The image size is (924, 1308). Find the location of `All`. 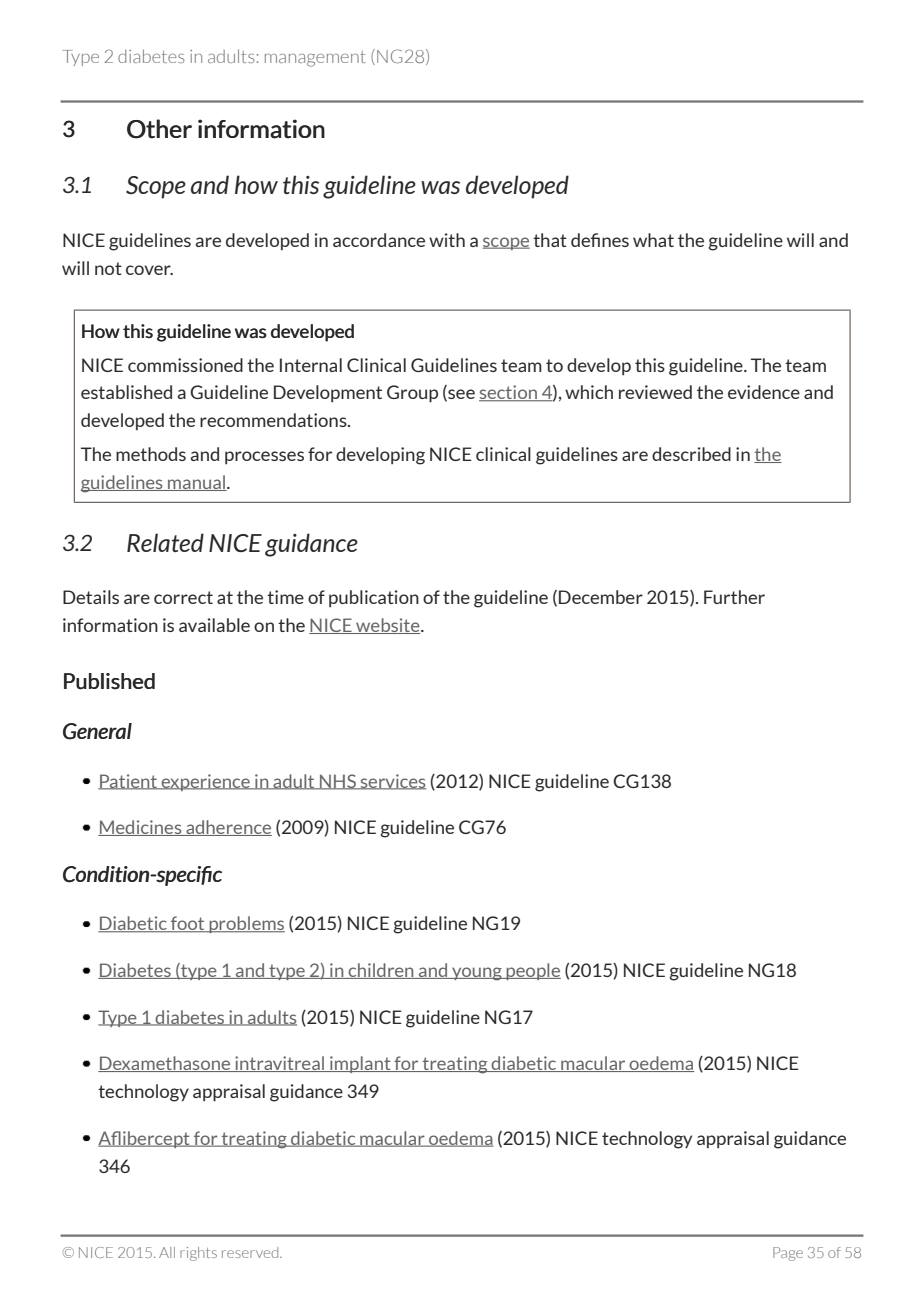

All is located at coordinates (167, 1252).
